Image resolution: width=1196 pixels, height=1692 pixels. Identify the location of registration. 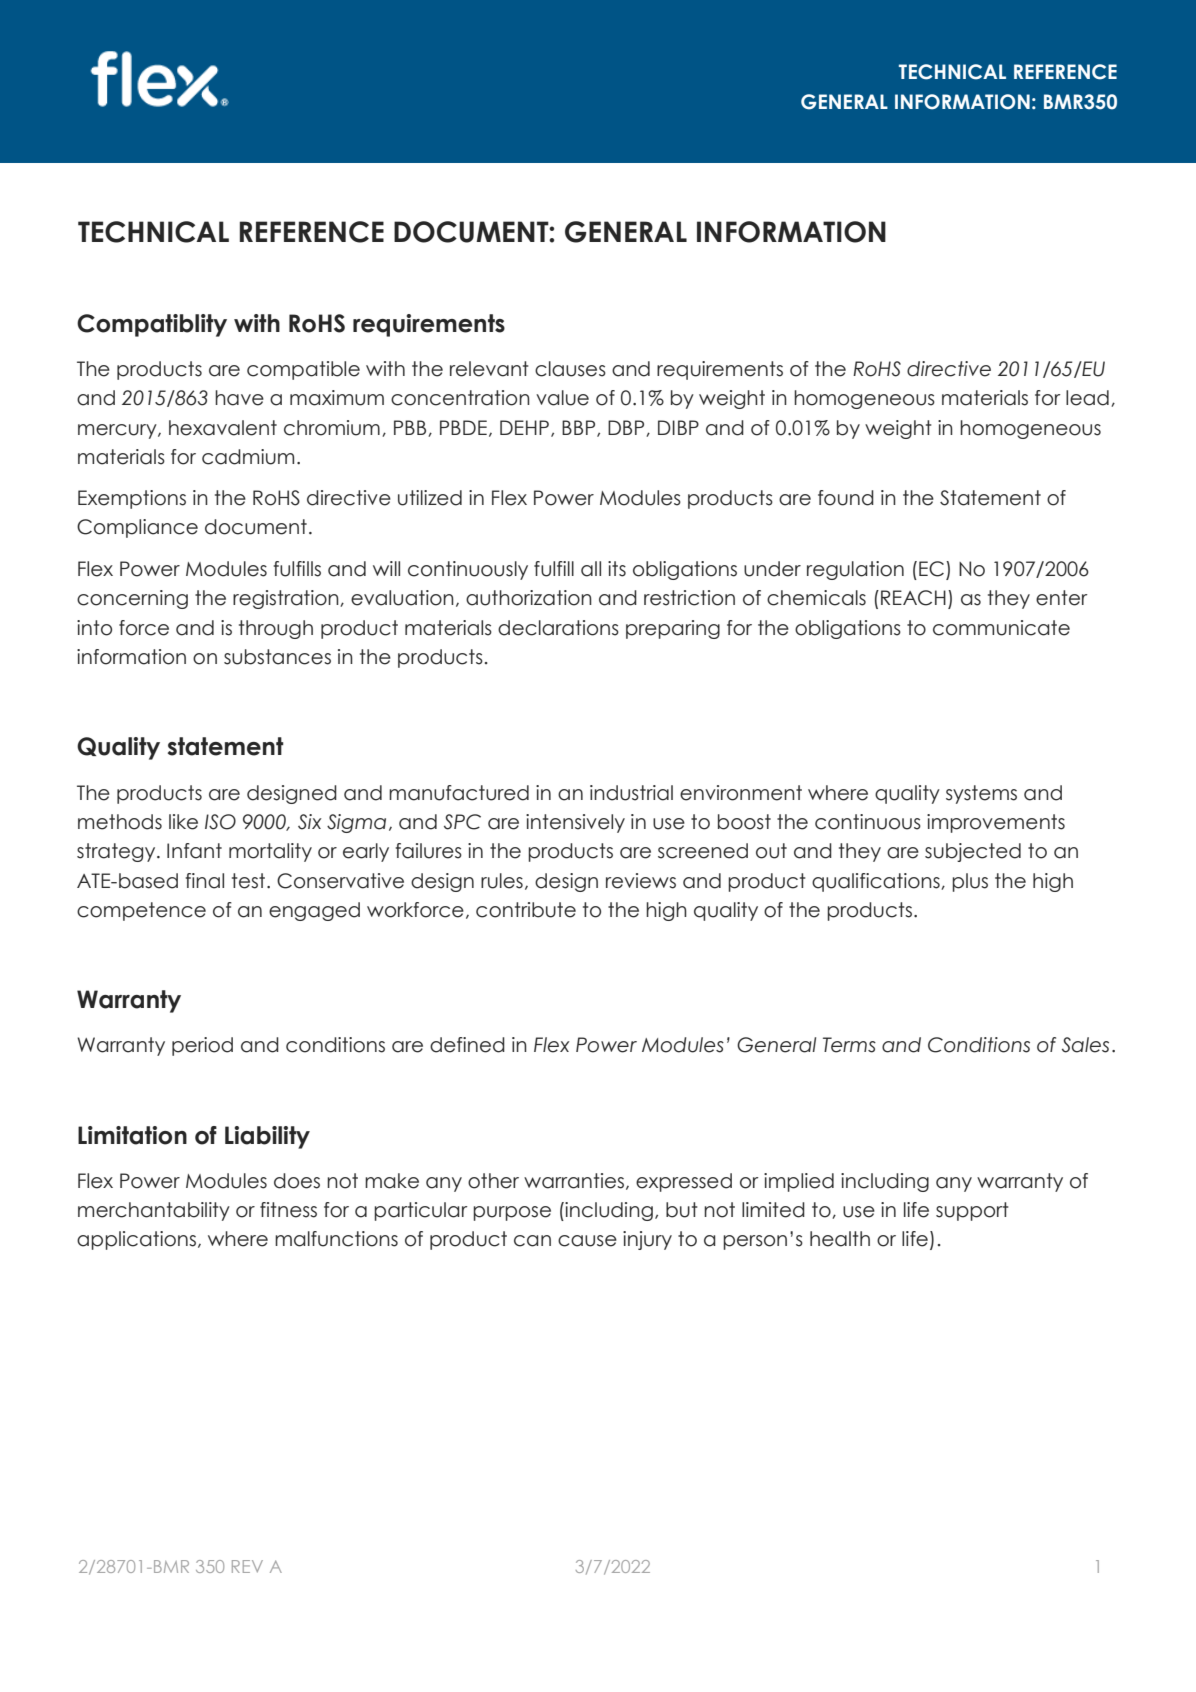
(287, 599).
